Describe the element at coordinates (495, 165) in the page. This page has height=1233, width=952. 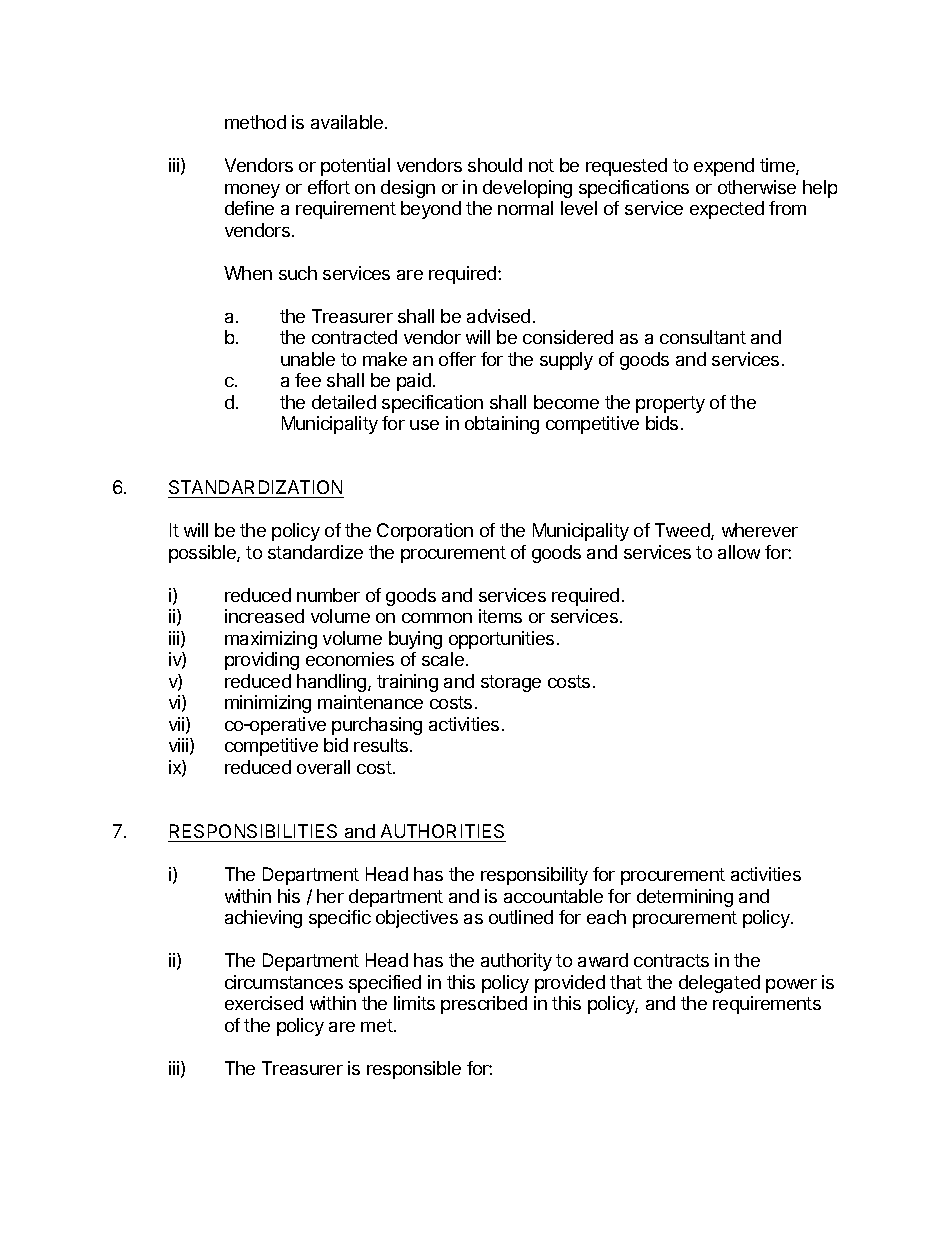
I see `should` at that location.
